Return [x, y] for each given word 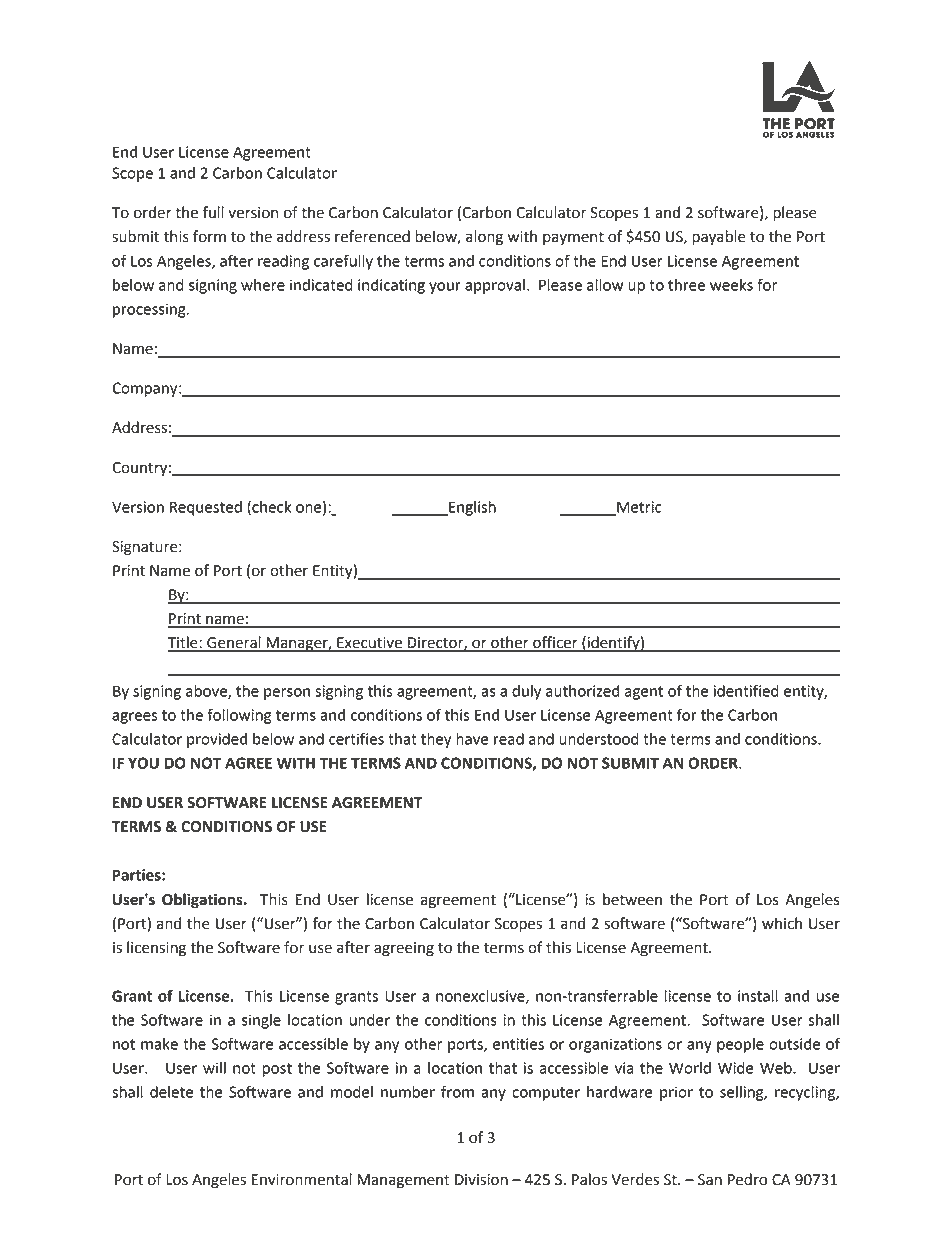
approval [495, 286]
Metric [638, 508]
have [472, 739]
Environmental [302, 1179]
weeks [731, 285]
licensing [156, 949]
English [471, 508]
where [263, 285]
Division [481, 1180]
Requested [206, 508]
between [632, 899]
